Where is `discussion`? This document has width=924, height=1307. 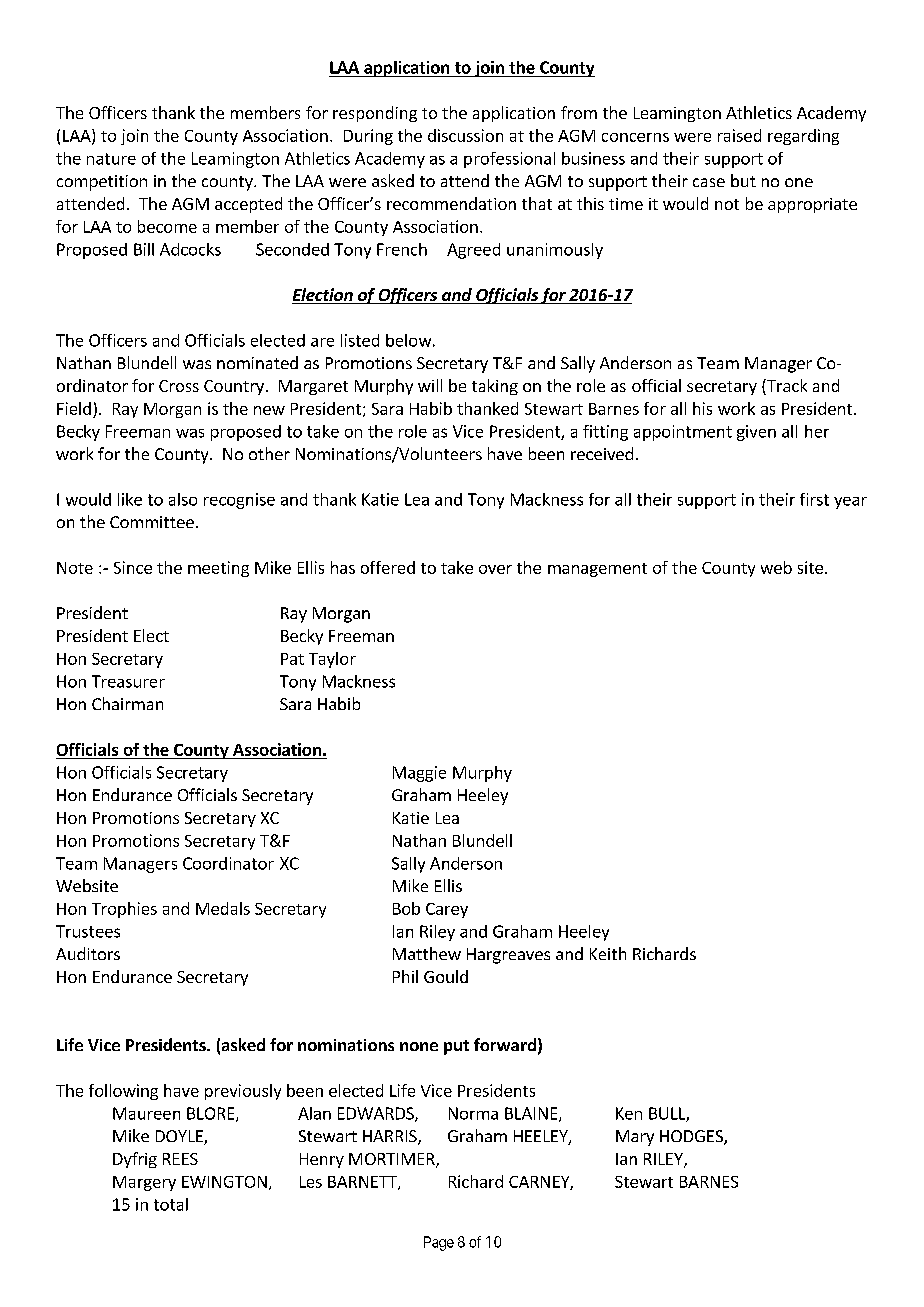
discussion is located at coordinates (465, 135).
